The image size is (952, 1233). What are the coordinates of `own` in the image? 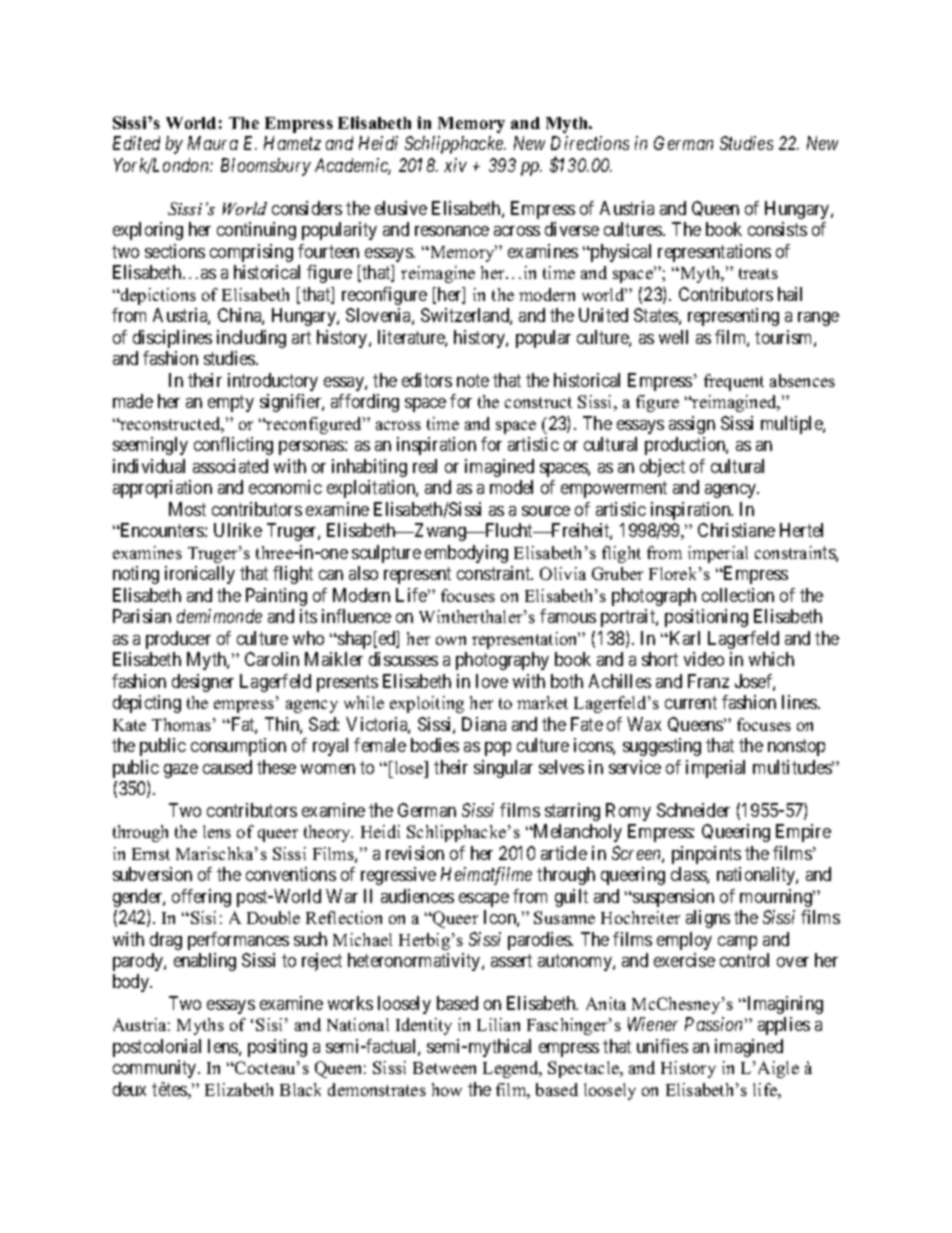 It's located at (451, 640).
